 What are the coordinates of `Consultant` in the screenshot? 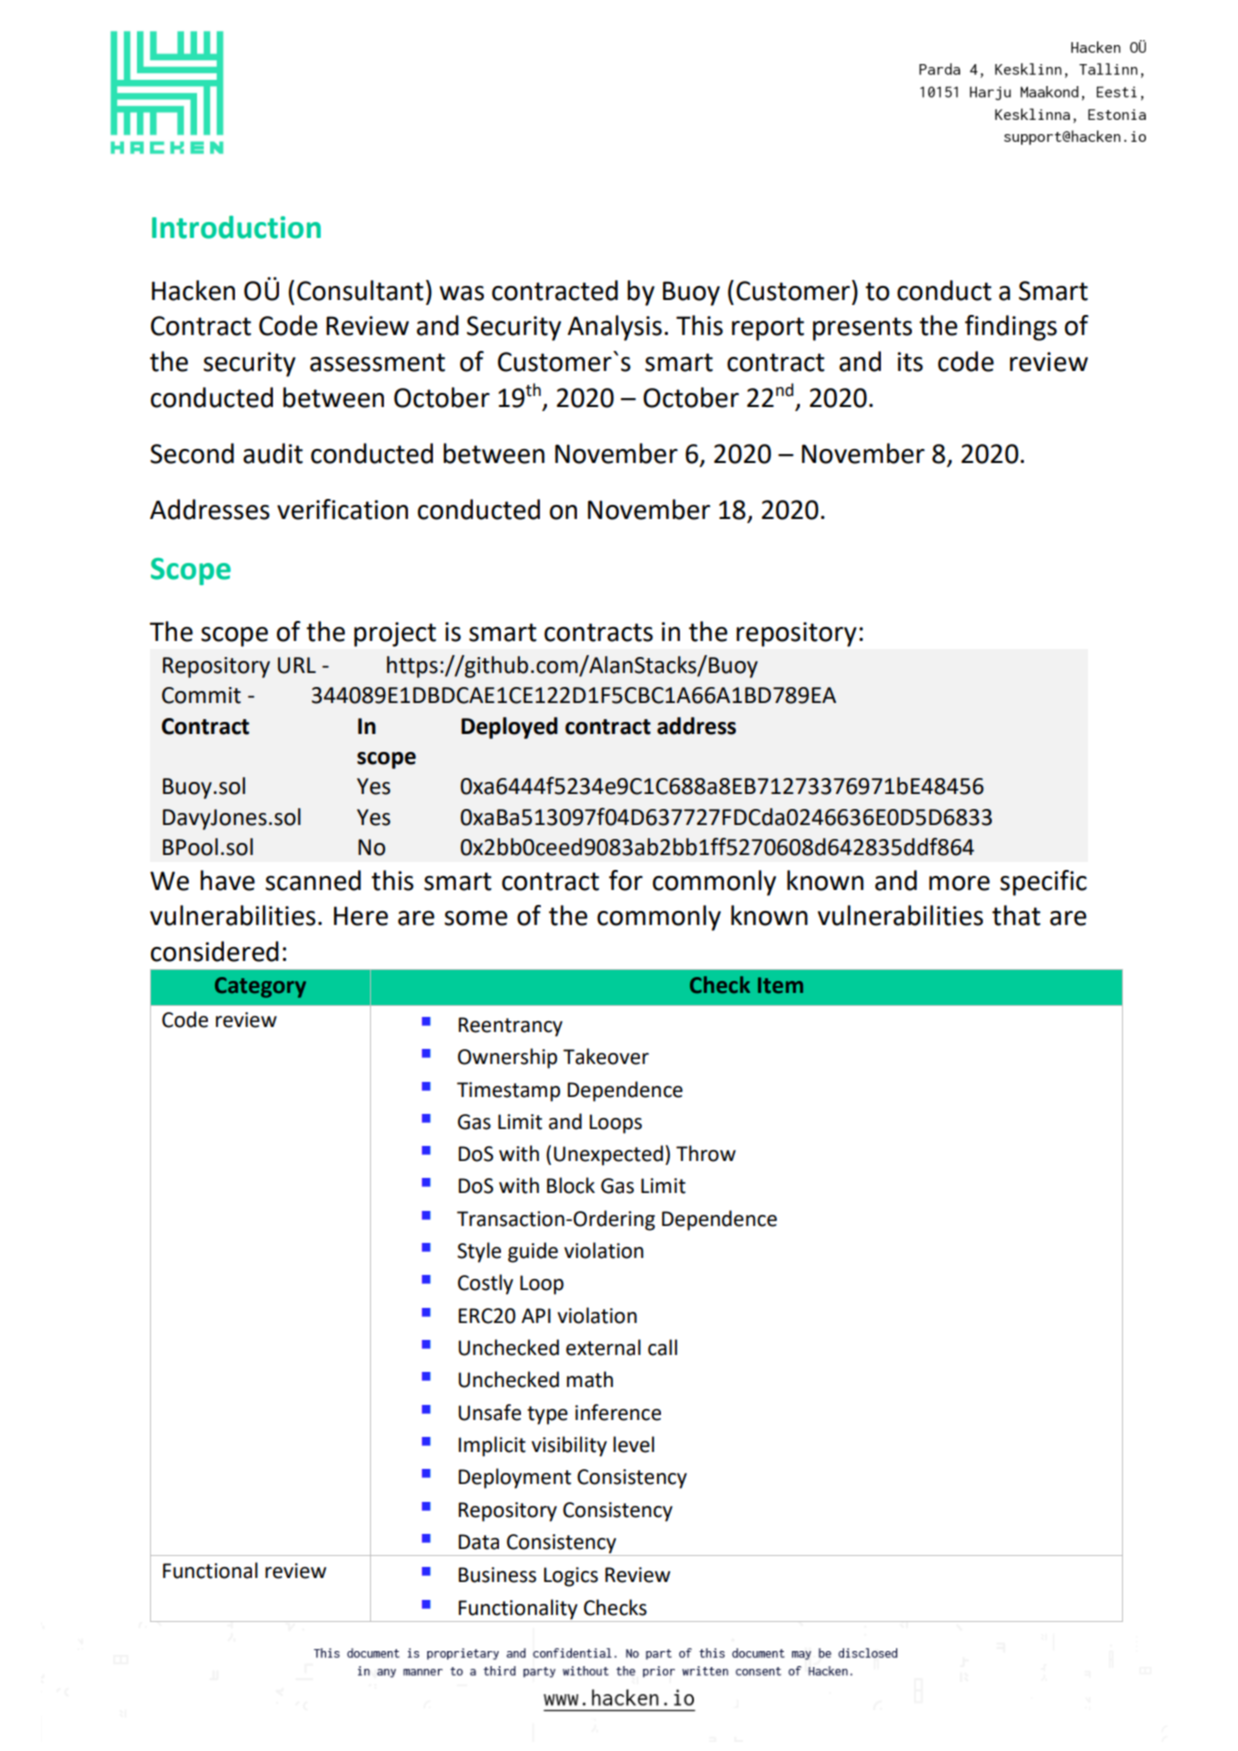 It's located at (360, 290).
